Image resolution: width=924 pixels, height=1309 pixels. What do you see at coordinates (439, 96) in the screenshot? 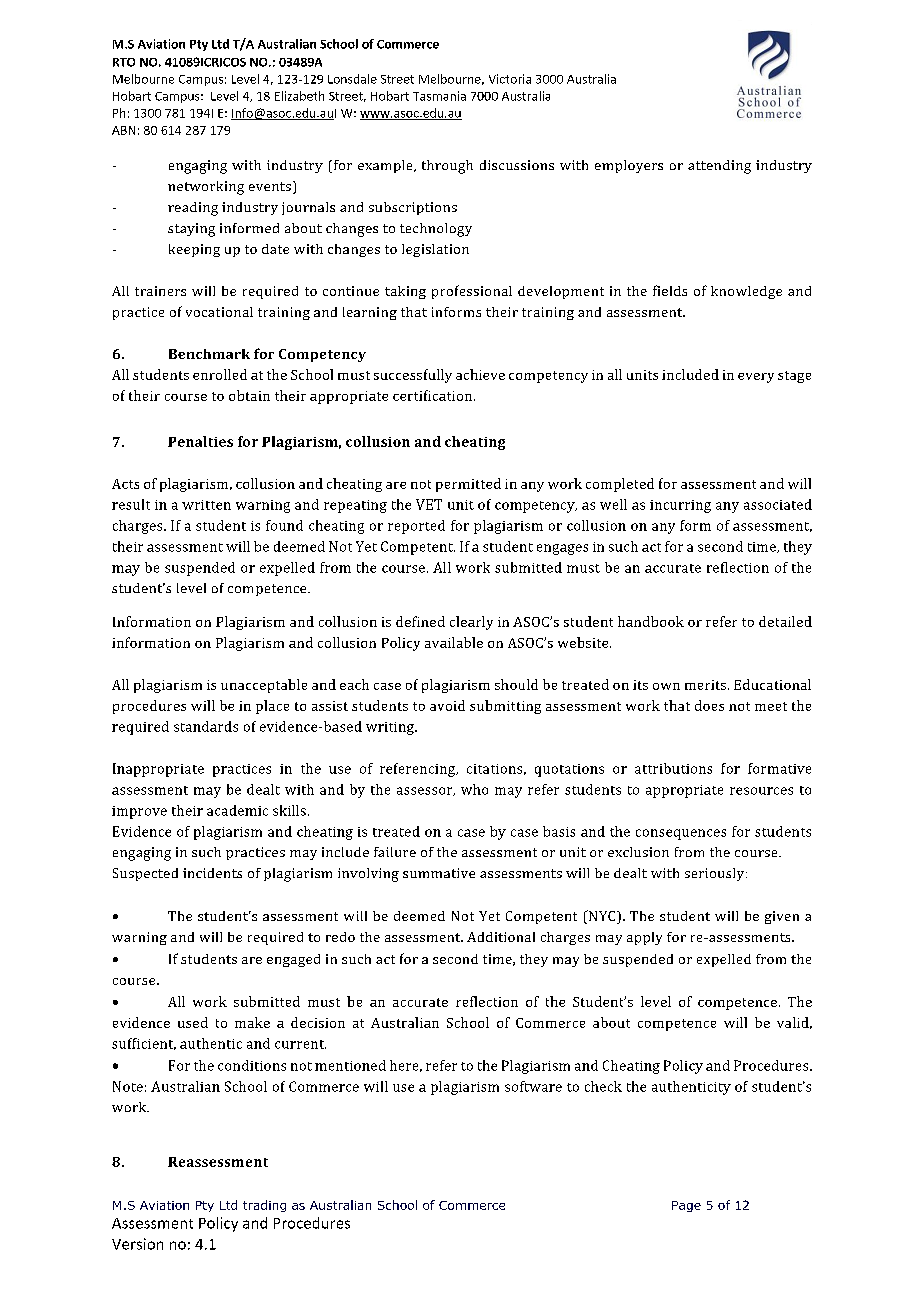
I see `Tasmania` at bounding box center [439, 96].
